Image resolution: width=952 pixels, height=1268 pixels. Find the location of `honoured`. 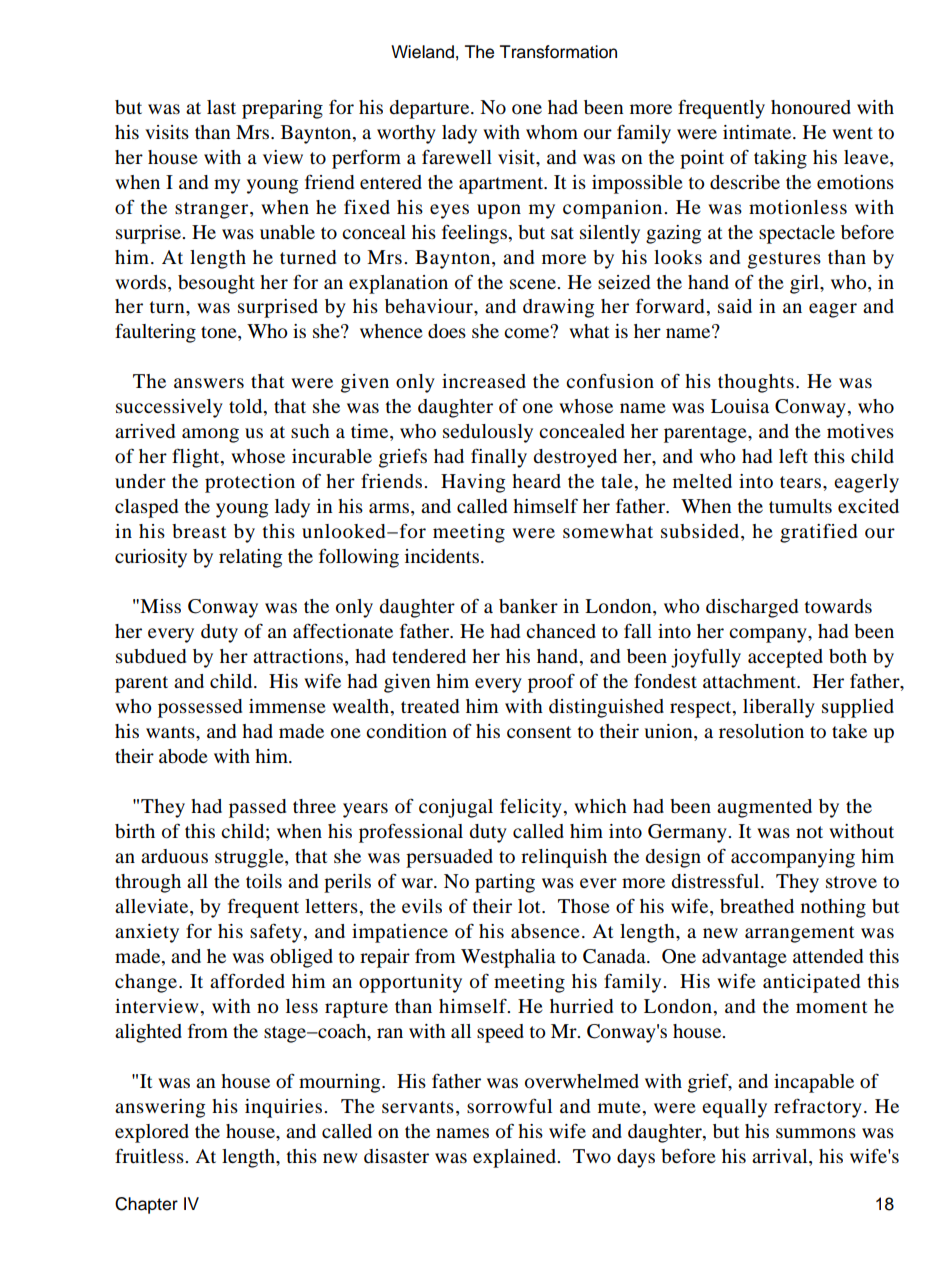

honoured is located at coordinates (811, 107).
